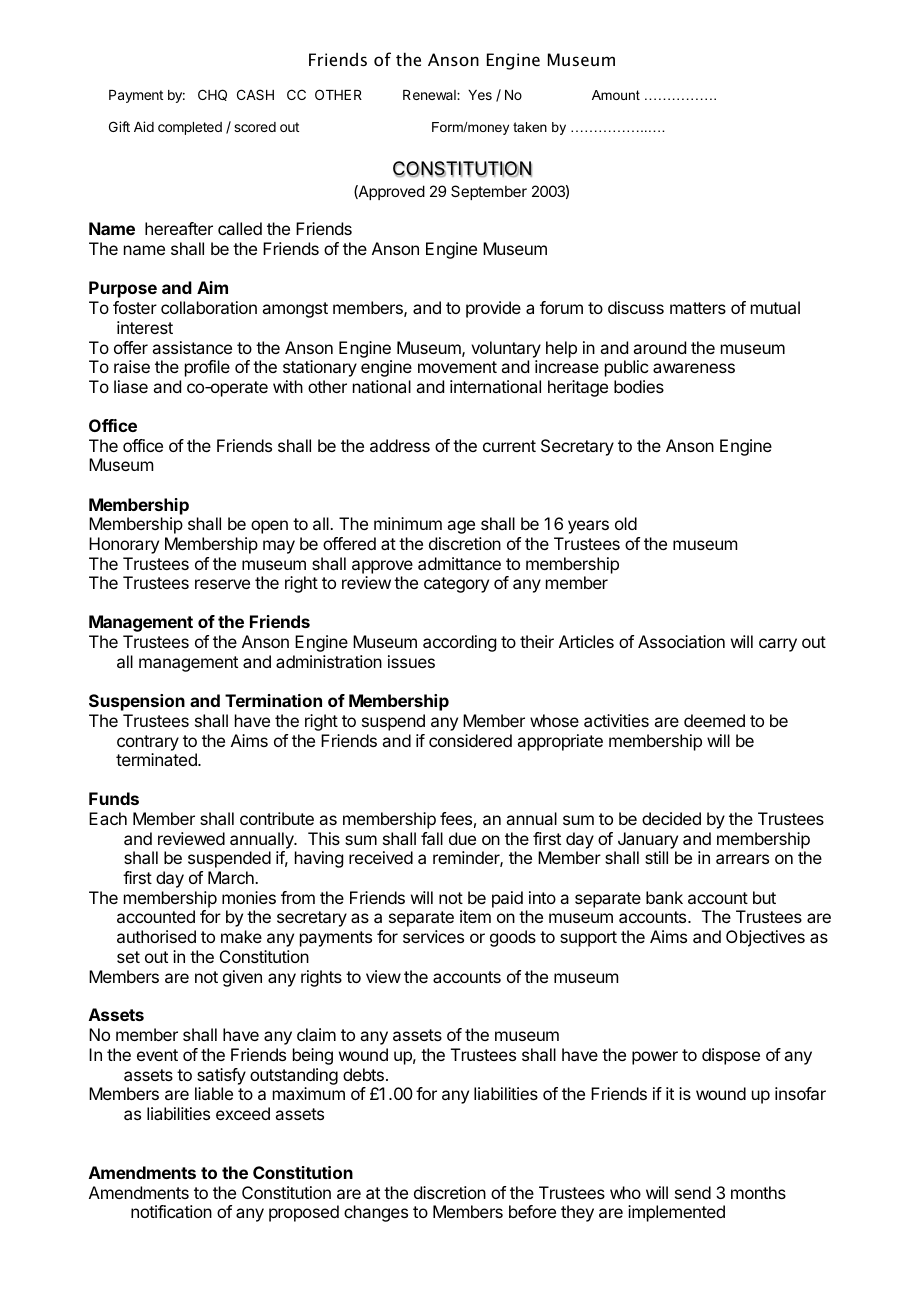  What do you see at coordinates (171, 1211) in the screenshot?
I see `notification` at bounding box center [171, 1211].
